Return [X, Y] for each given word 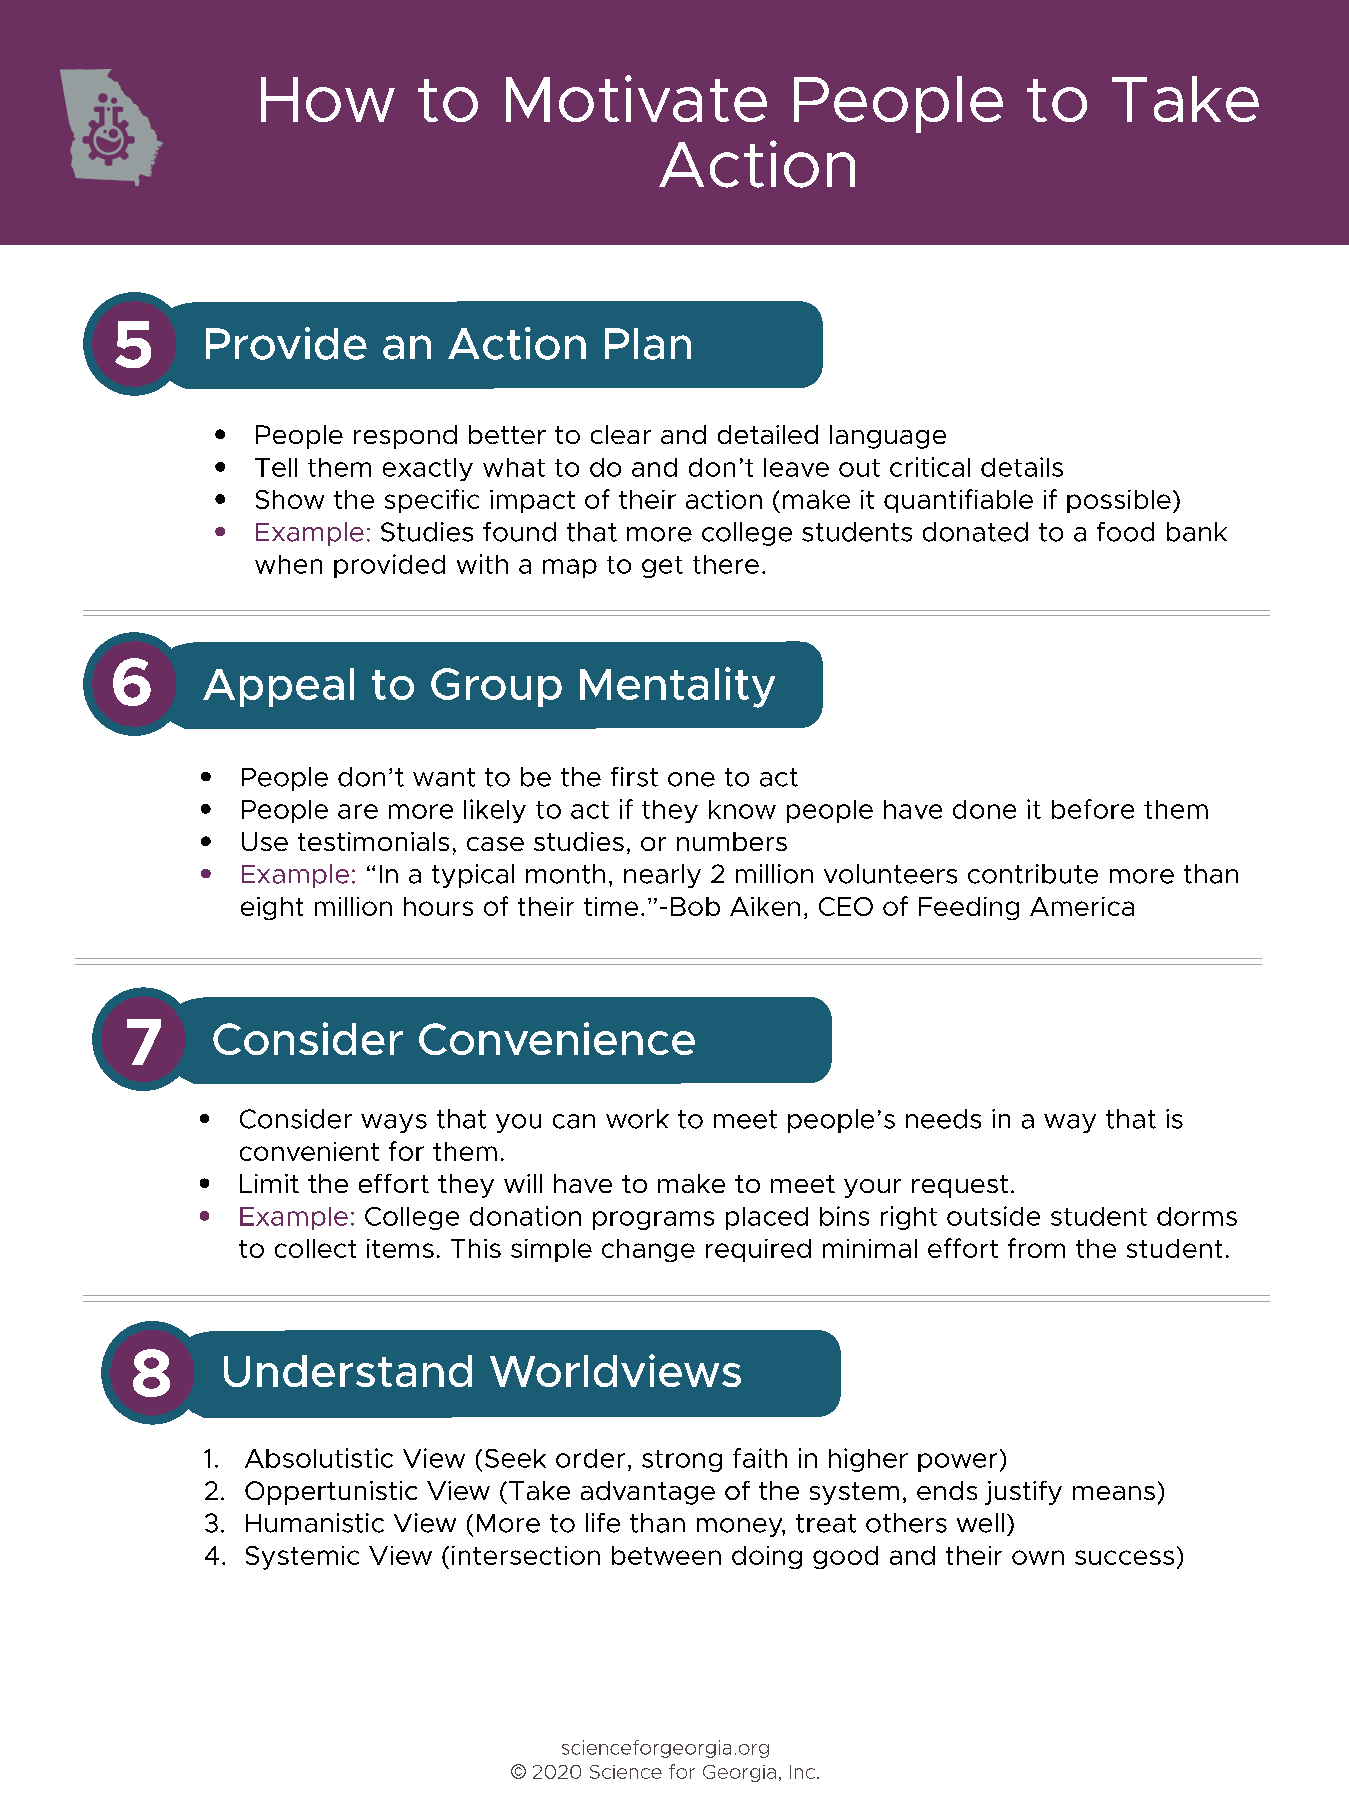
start [834, 136]
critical [930, 467]
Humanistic [315, 1523]
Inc [802, 1772]
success [1124, 1557]
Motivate [636, 98]
